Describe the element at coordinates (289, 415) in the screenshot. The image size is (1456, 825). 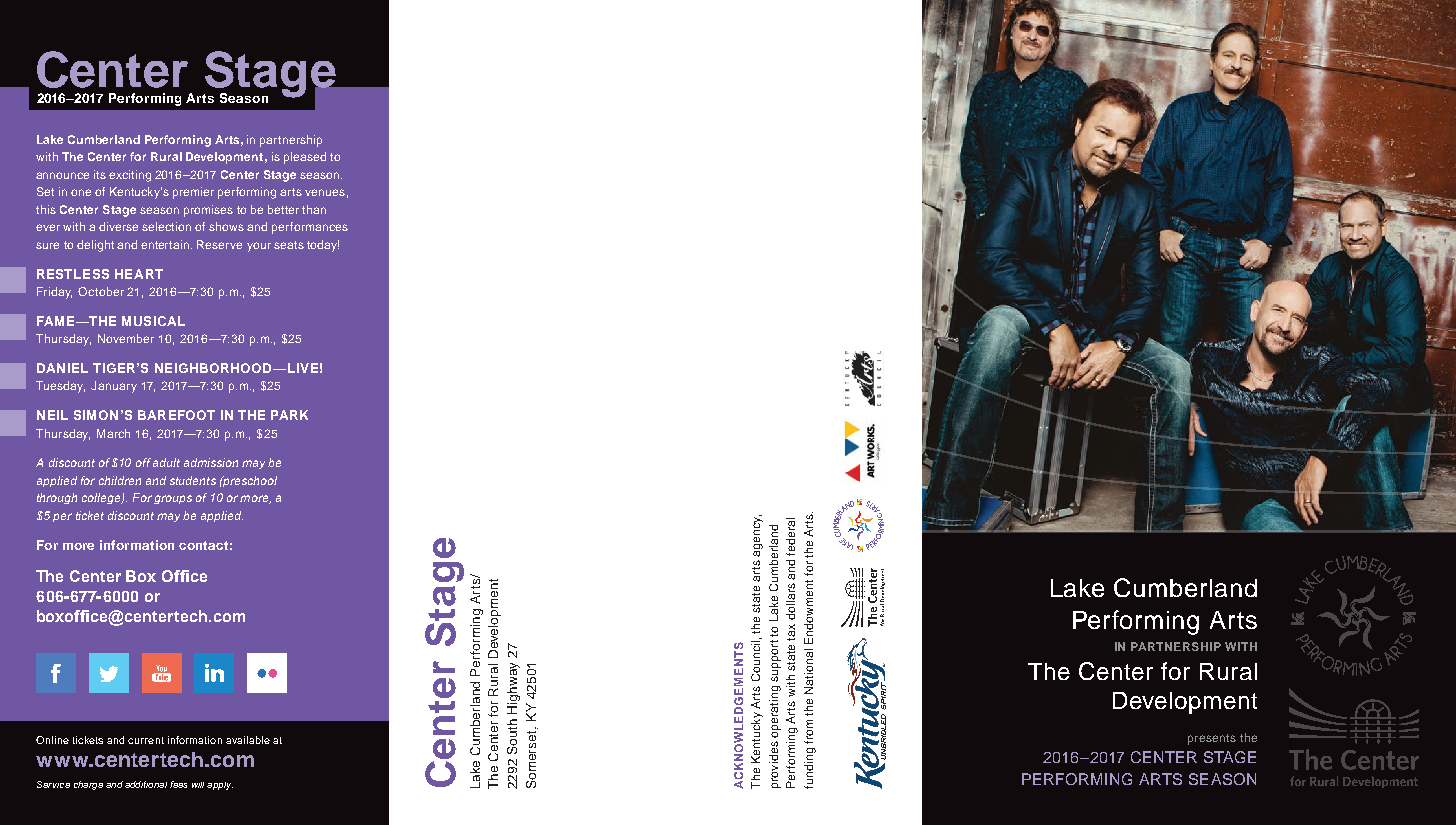
I see `PARK` at that location.
